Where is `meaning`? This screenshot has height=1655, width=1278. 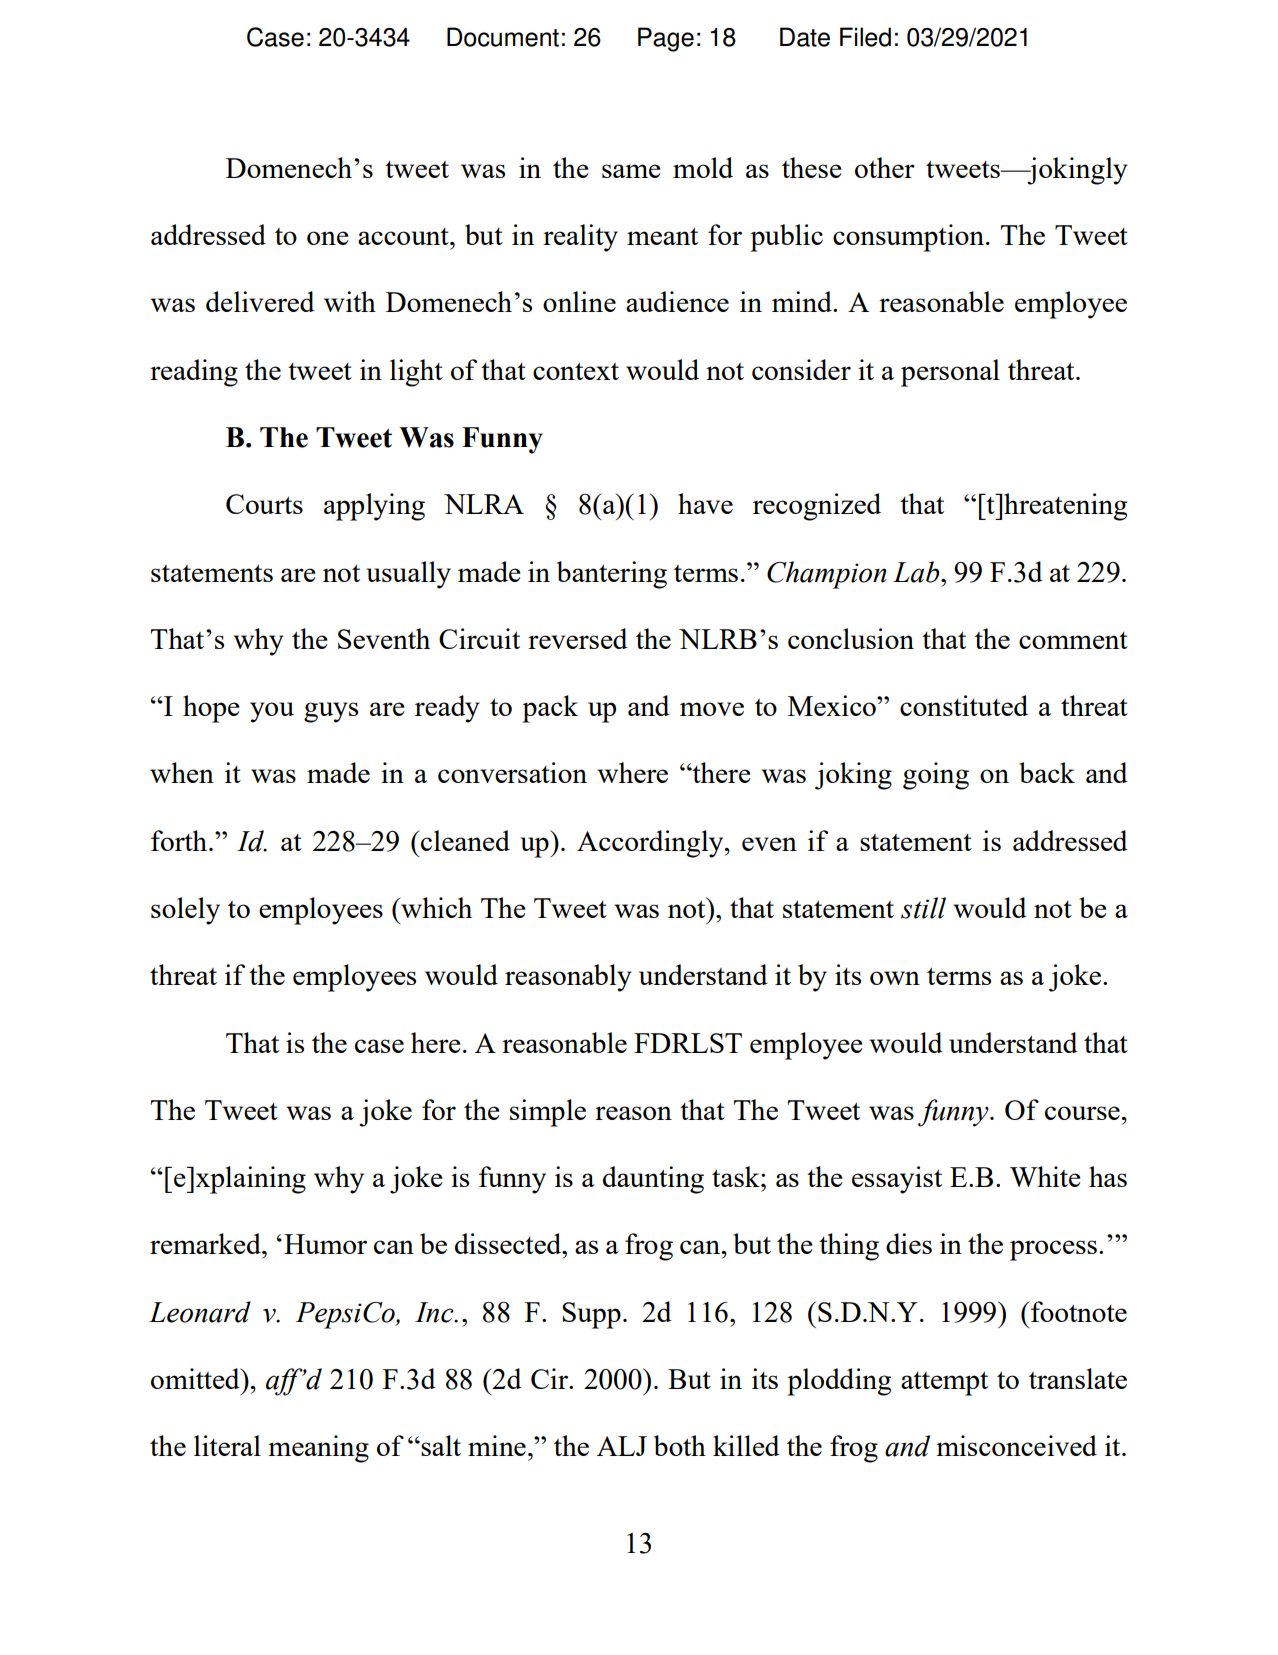
meaning is located at coordinates (318, 1449).
